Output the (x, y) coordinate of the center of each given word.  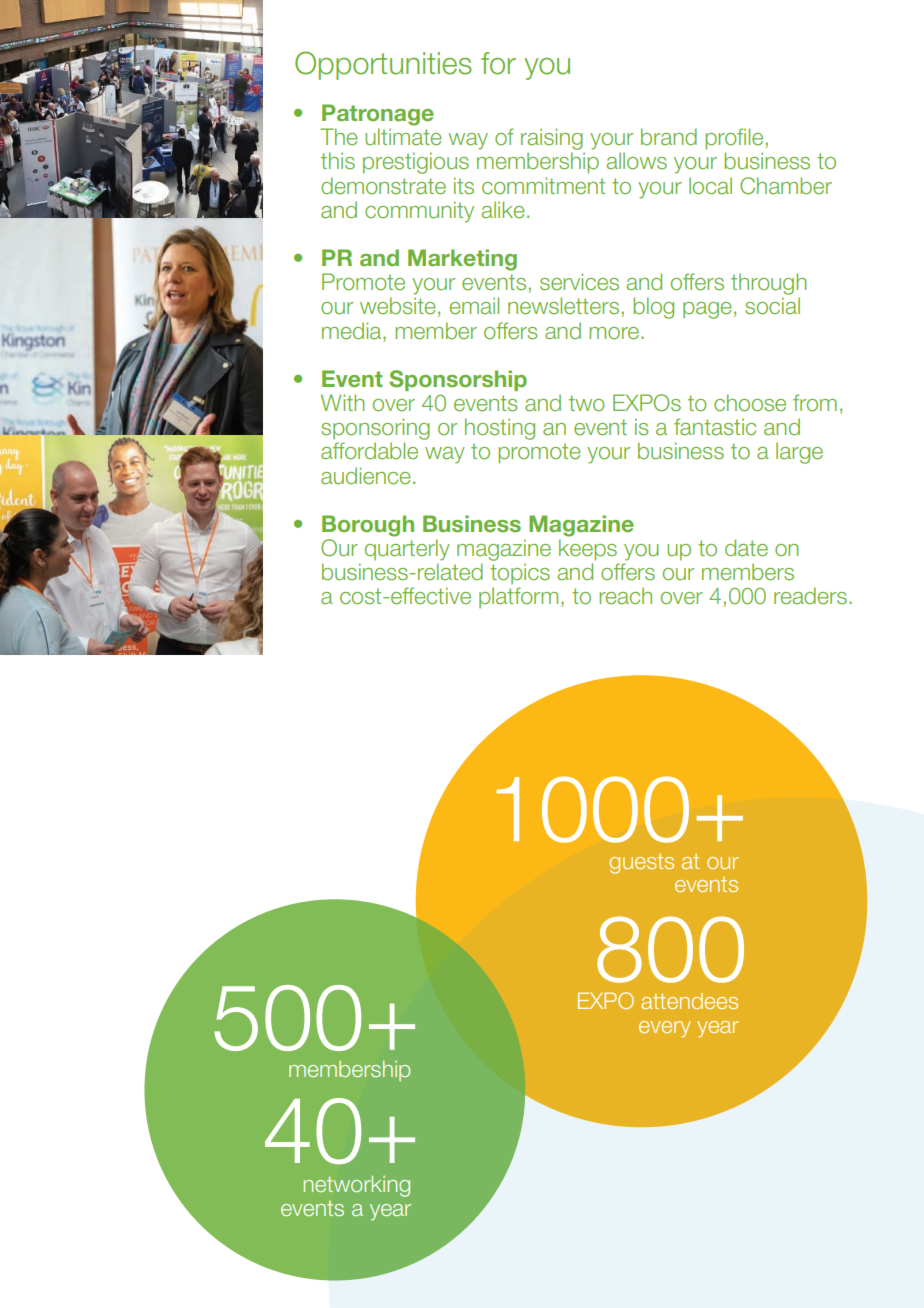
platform (518, 597)
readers (810, 595)
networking (357, 1186)
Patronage (378, 115)
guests (642, 864)
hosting (500, 429)
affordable (369, 451)
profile (734, 139)
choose (750, 402)
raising (552, 139)
